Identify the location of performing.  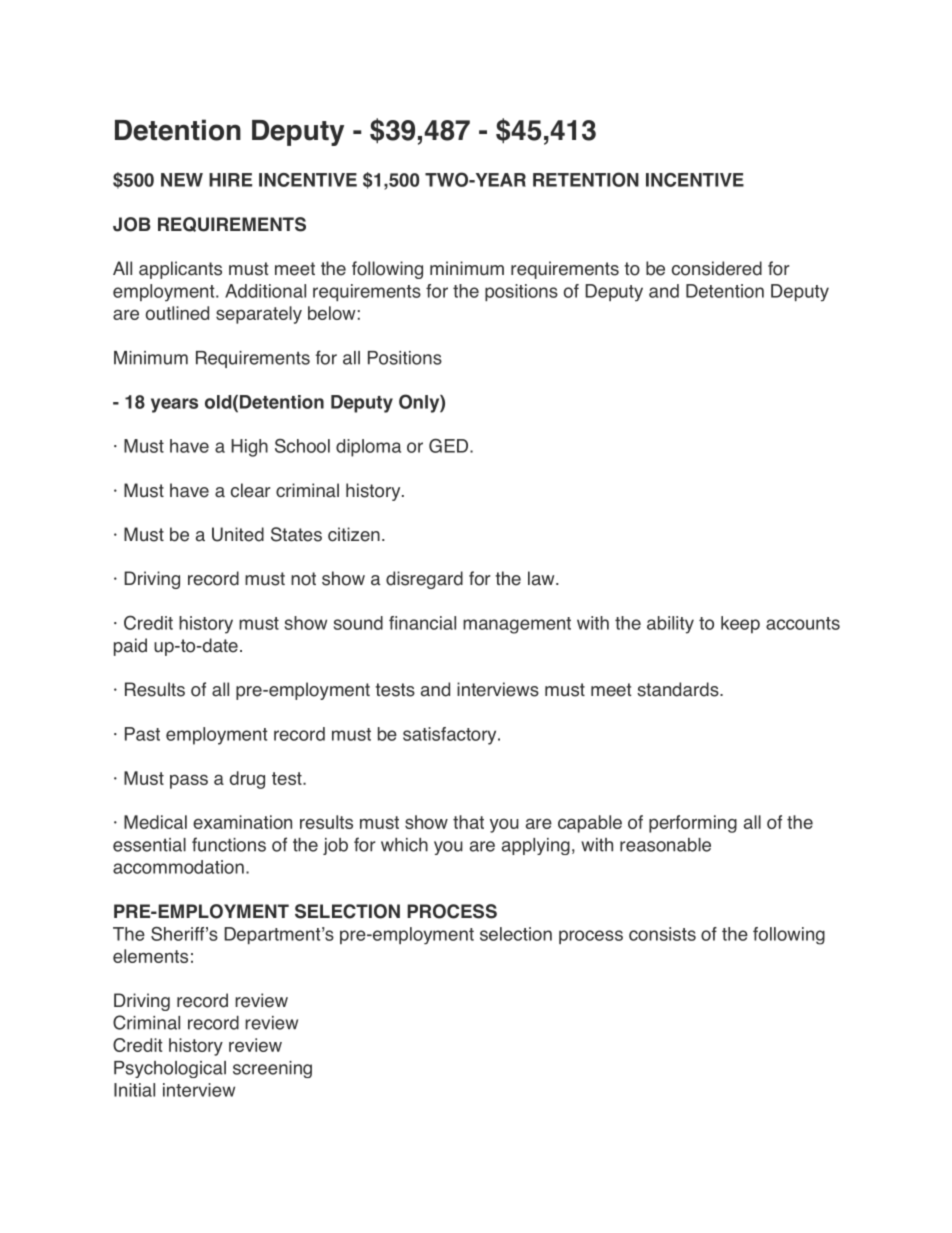
(693, 824).
